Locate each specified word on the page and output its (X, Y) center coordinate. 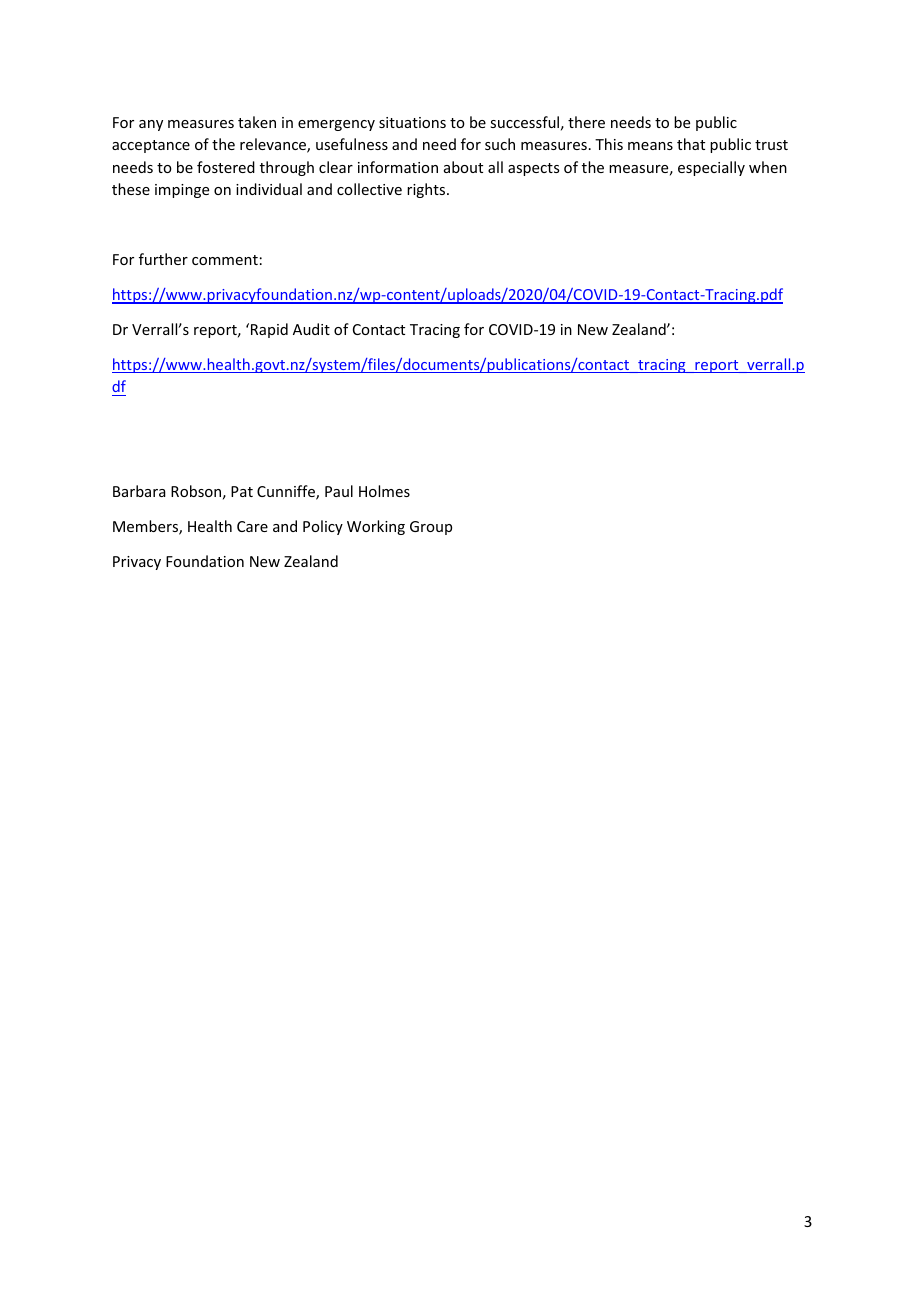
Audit (311, 329)
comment (225, 260)
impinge (182, 191)
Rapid (269, 330)
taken (257, 122)
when (768, 167)
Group (431, 528)
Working (376, 527)
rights (427, 190)
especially (711, 168)
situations (412, 122)
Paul (339, 491)
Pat (242, 491)
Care (252, 526)
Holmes (384, 491)
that (691, 144)
